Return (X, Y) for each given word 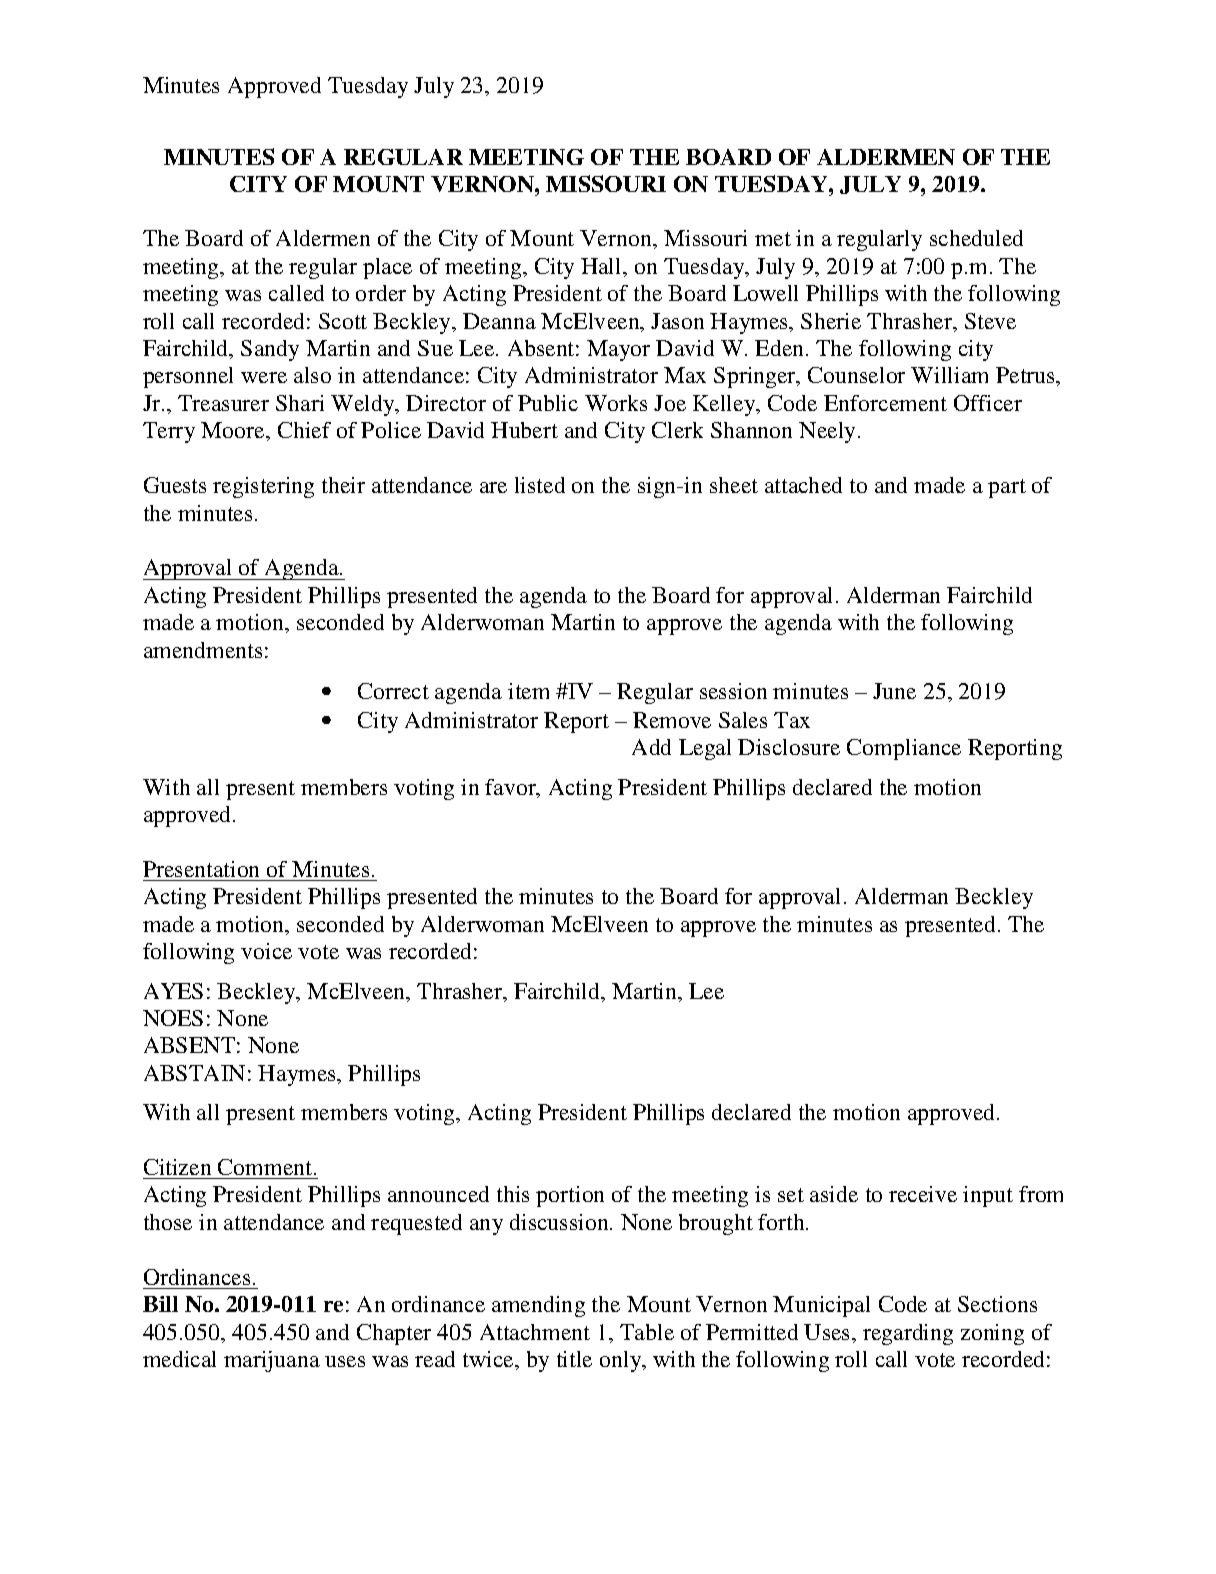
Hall (602, 266)
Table (647, 1332)
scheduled (976, 238)
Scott (343, 321)
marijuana (272, 1361)
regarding (908, 1334)
